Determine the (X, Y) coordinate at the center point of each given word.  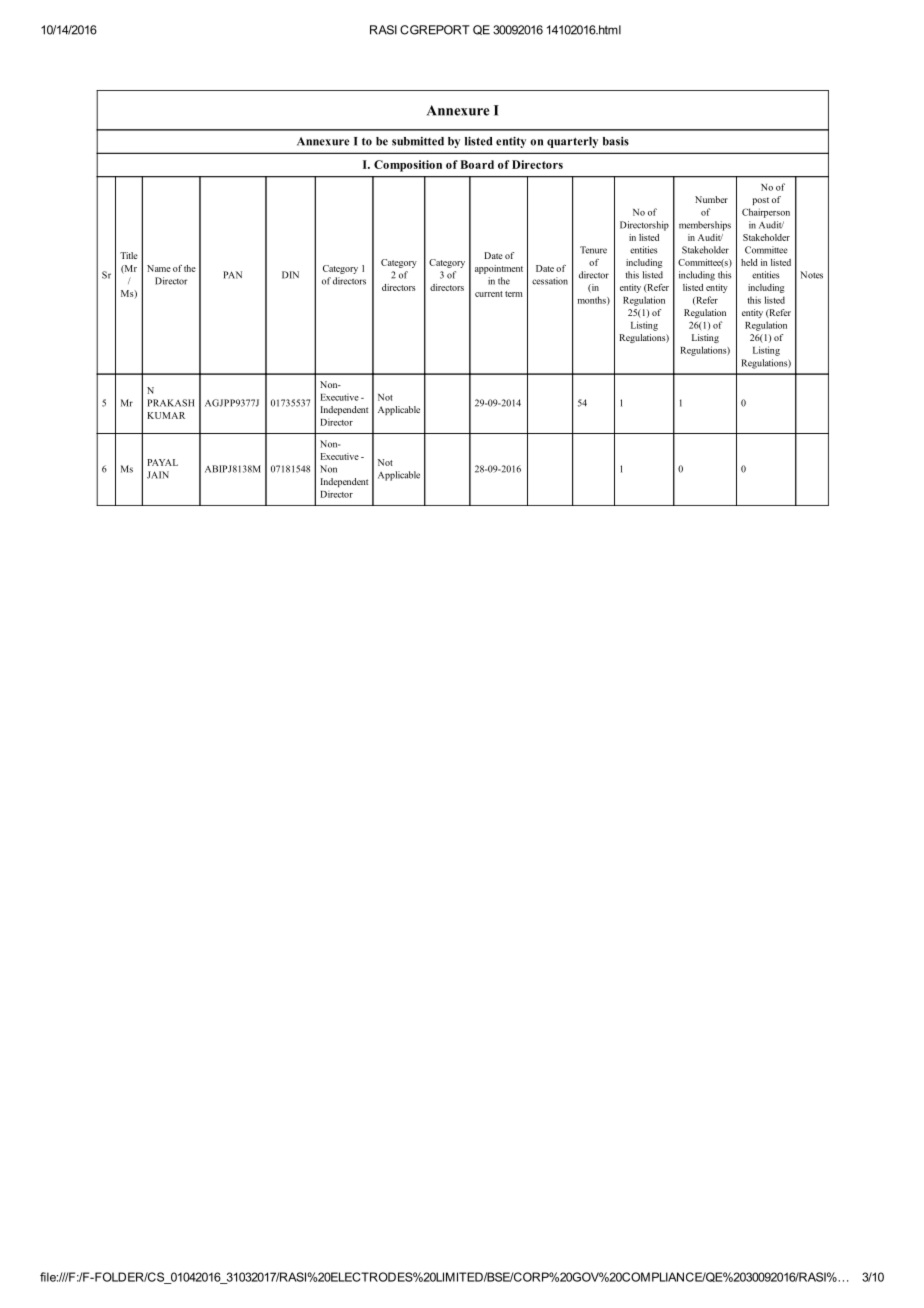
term (514, 294)
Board (477, 164)
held (749, 262)
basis (616, 141)
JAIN (158, 475)
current (489, 294)
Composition (408, 166)
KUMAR (166, 415)
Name (159, 268)
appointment (499, 269)
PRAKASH (170, 403)
